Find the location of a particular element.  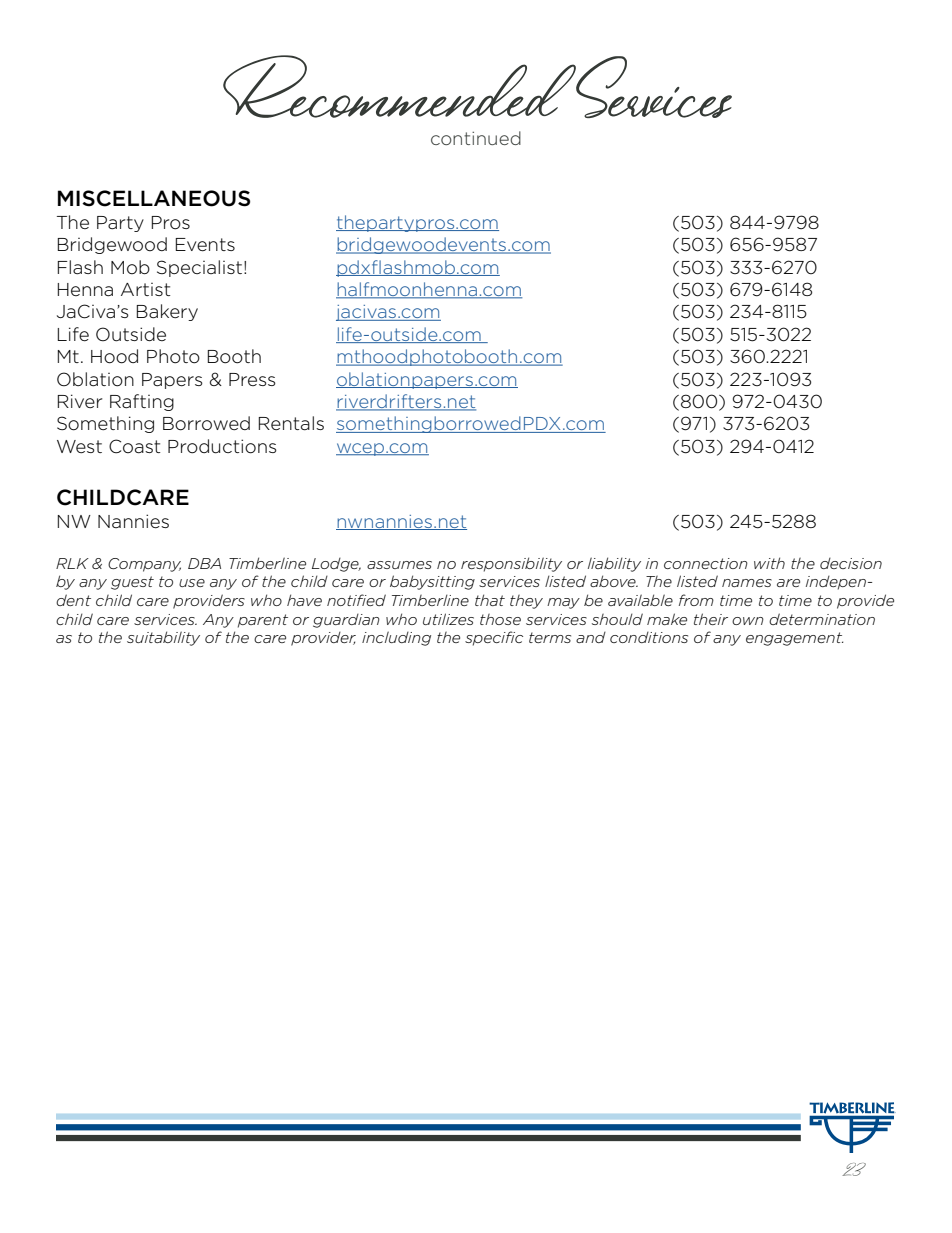

Coast is located at coordinates (135, 446).
